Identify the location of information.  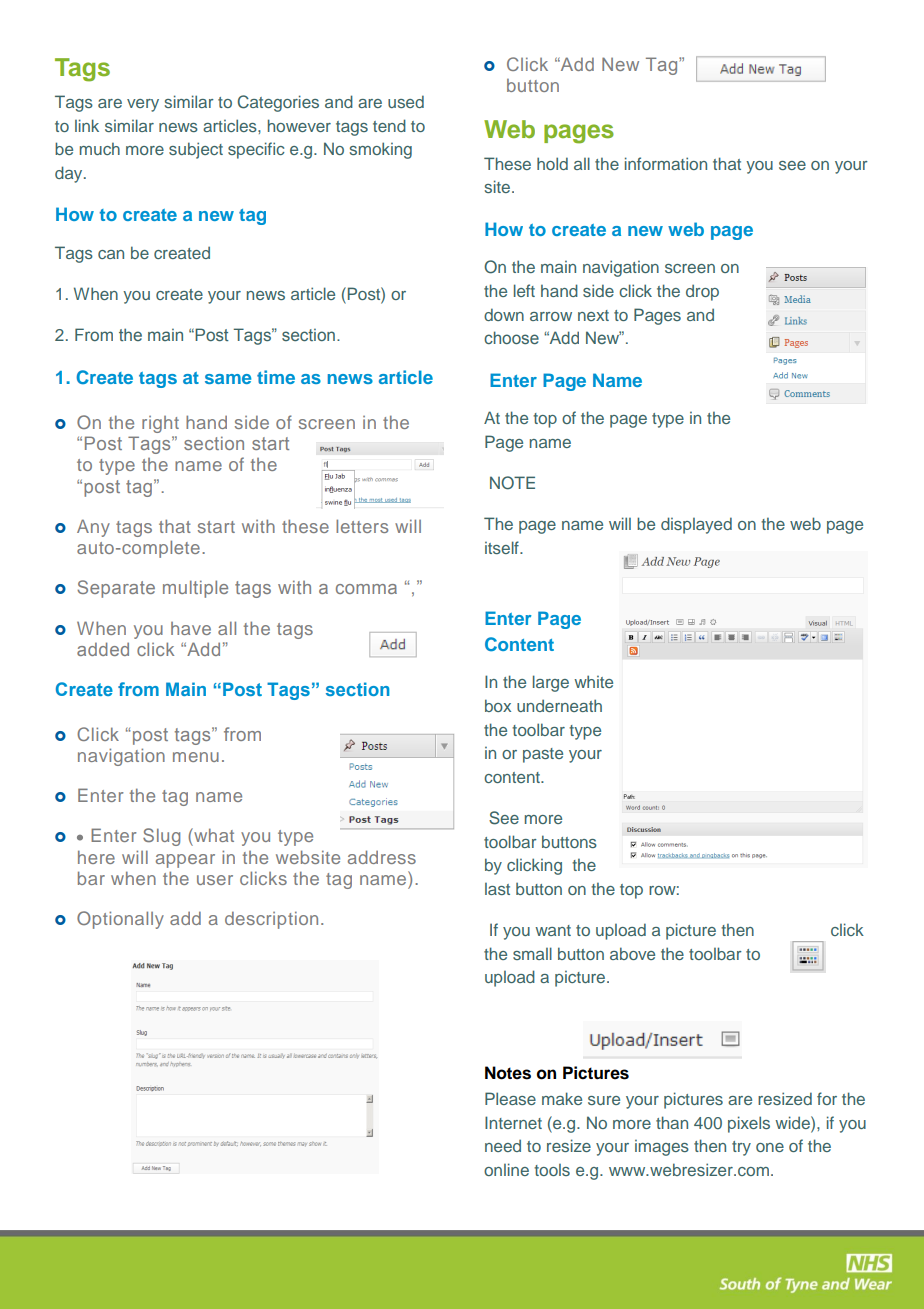
(666, 163).
